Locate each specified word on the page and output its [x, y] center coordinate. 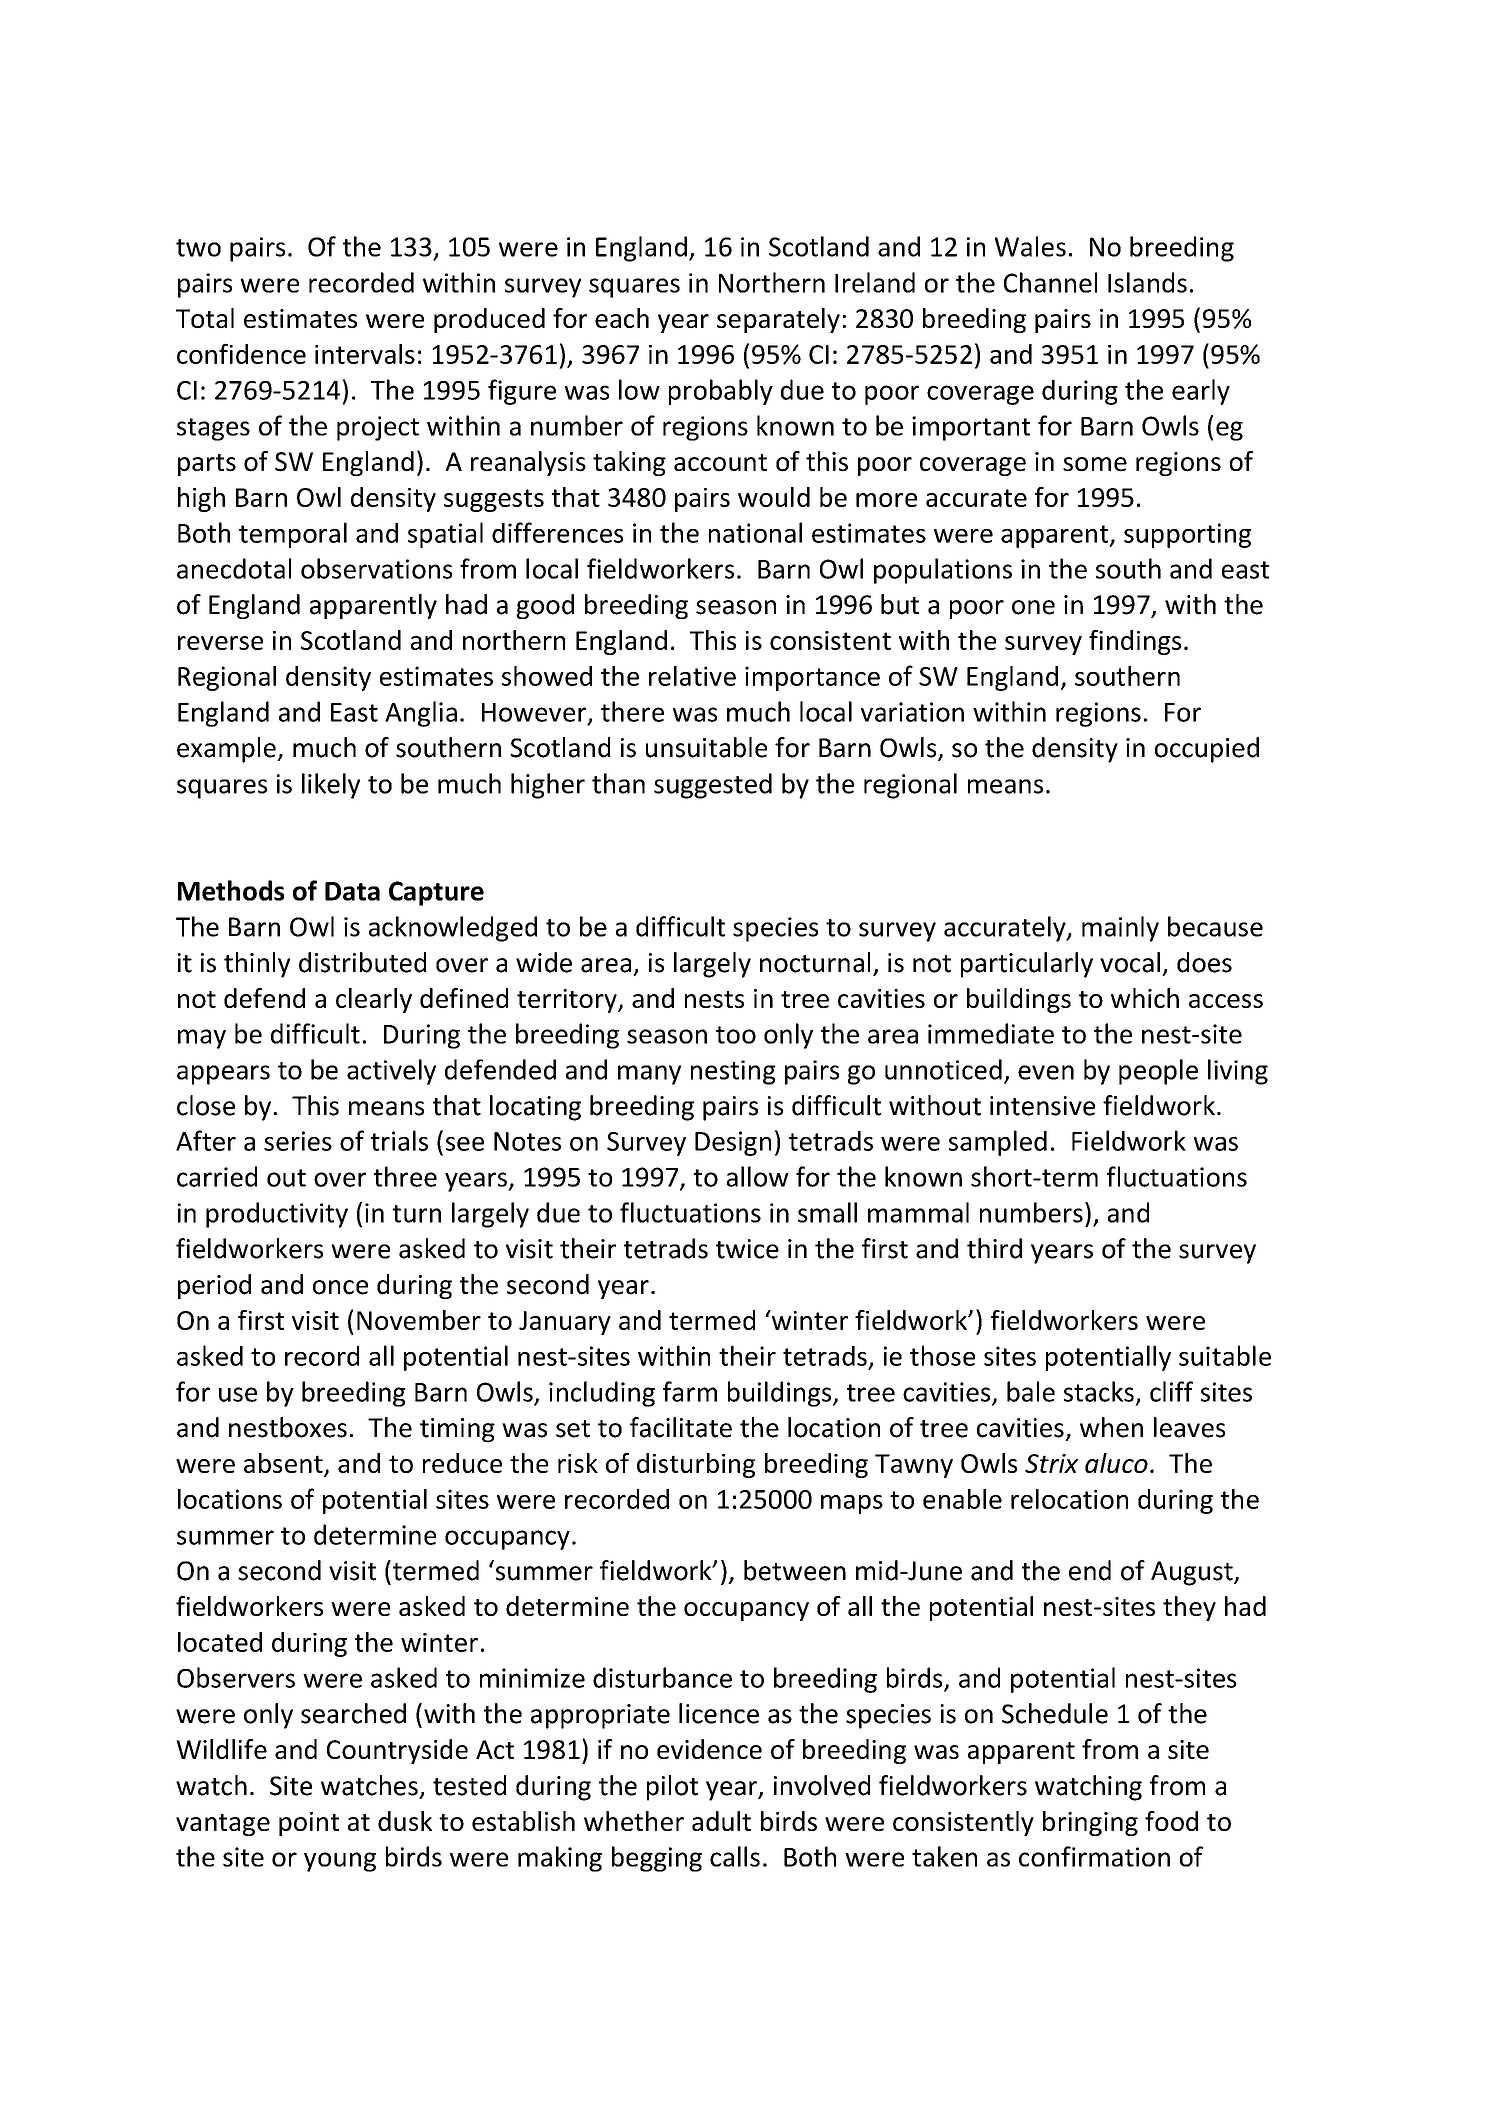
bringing [1090, 1823]
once [340, 1287]
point [309, 1824]
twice [747, 1249]
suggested [713, 786]
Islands [1147, 282]
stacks [1099, 1391]
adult [721, 1821]
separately [778, 320]
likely [331, 786]
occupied [1207, 750]
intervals [365, 354]
